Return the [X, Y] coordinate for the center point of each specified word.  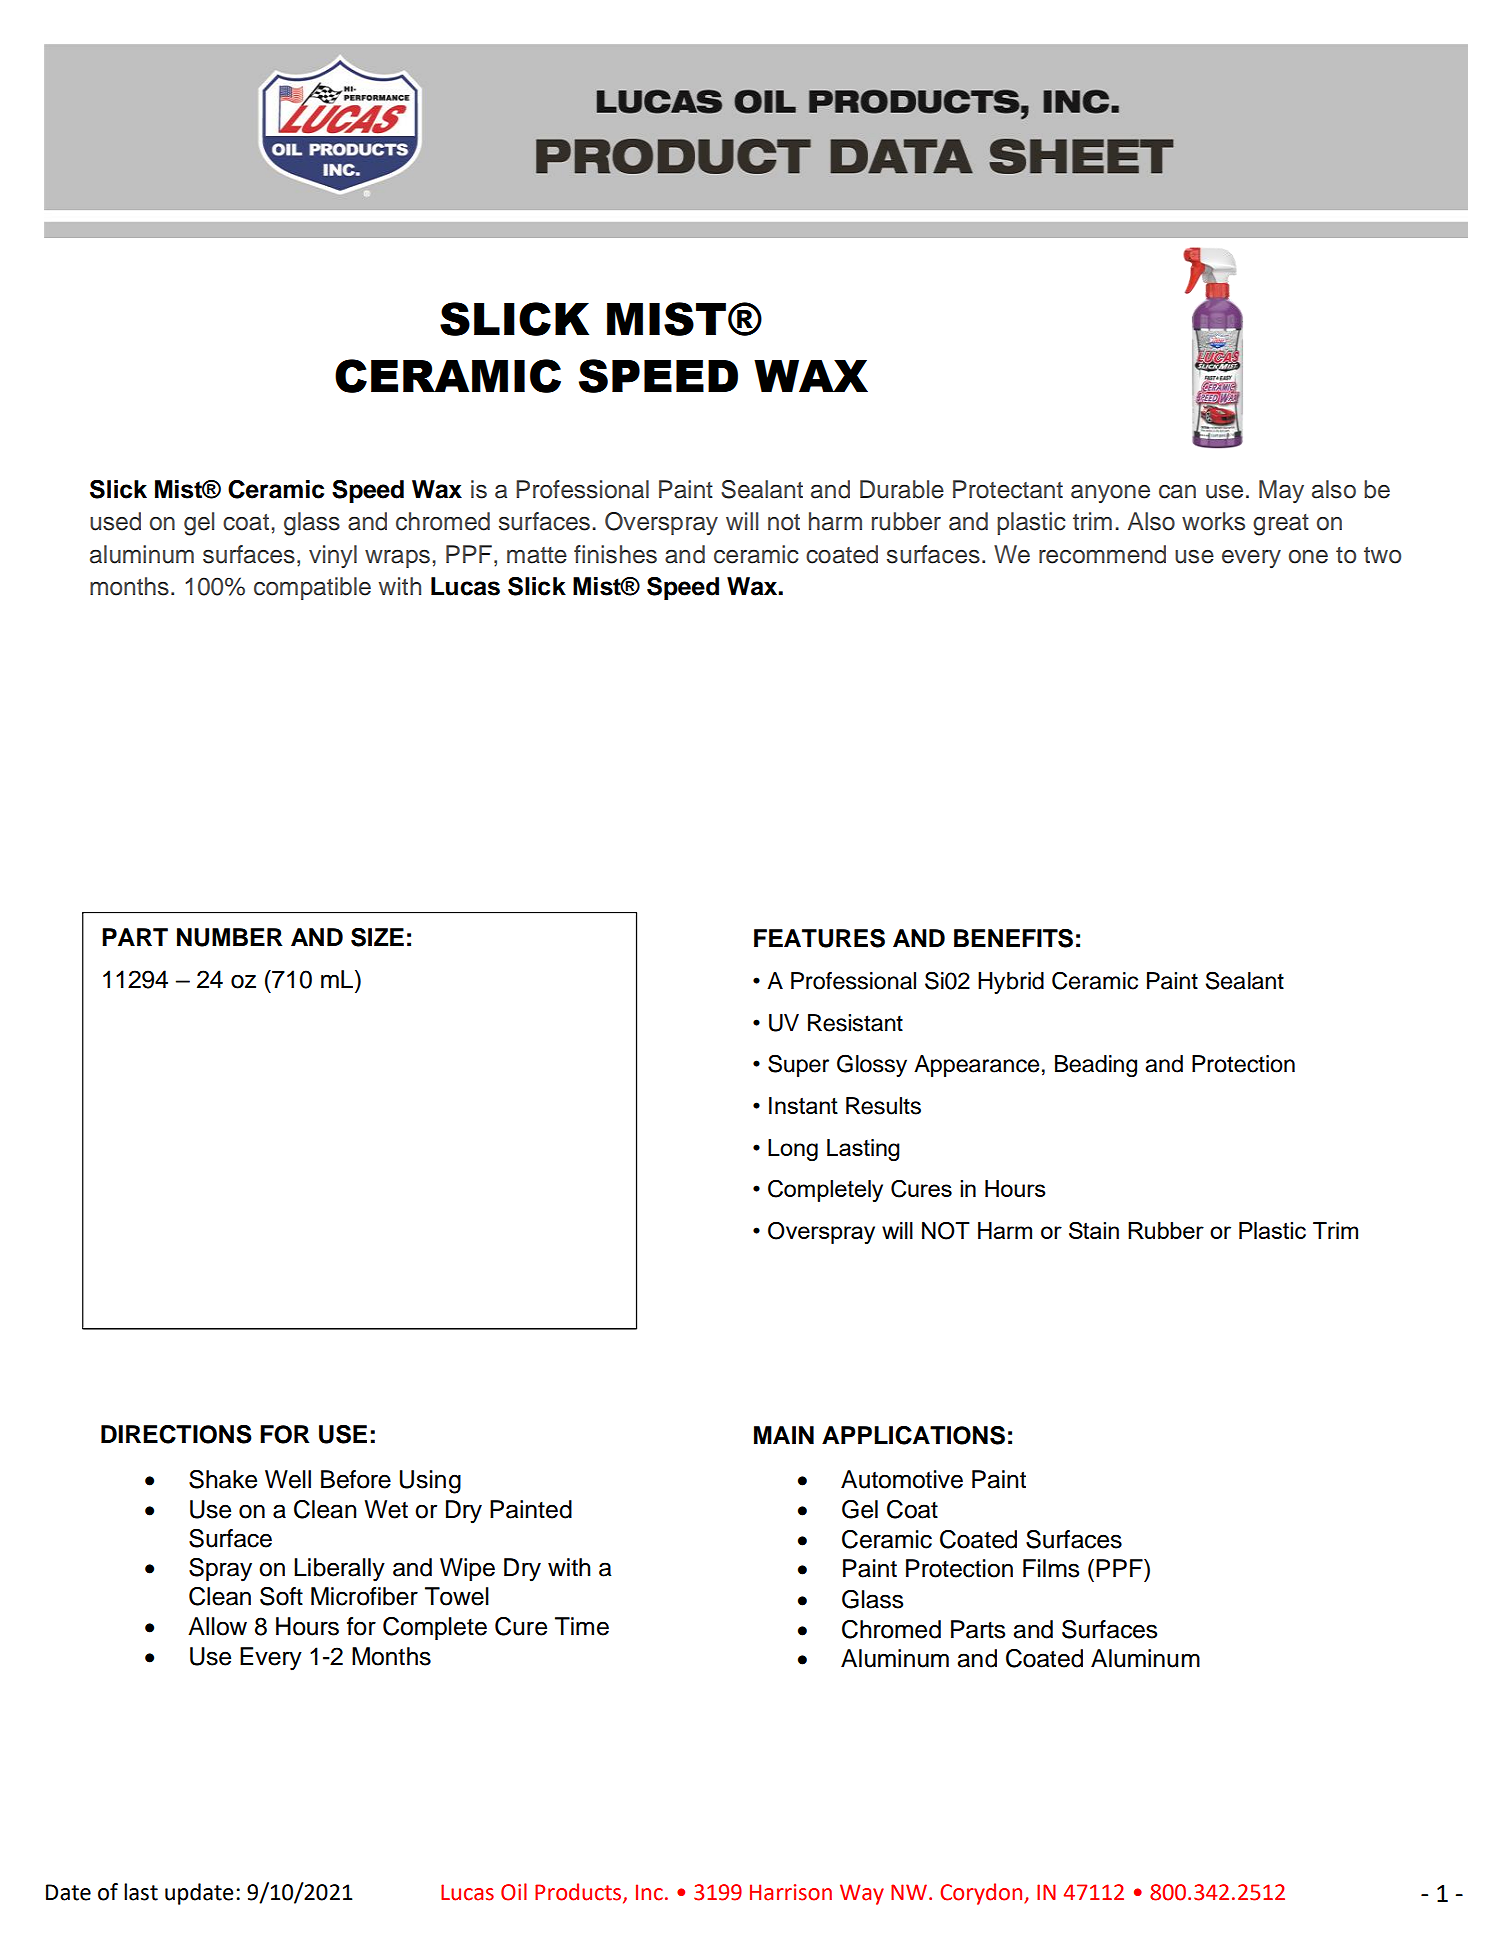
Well [288, 1479]
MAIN [784, 1435]
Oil [514, 1892]
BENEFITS [1013, 938]
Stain [1094, 1230]
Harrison [791, 1892]
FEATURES [819, 938]
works [1213, 521]
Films [1051, 1568]
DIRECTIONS [176, 1434]
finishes [615, 554]
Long [793, 1150]
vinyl [333, 556]
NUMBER [229, 937]
